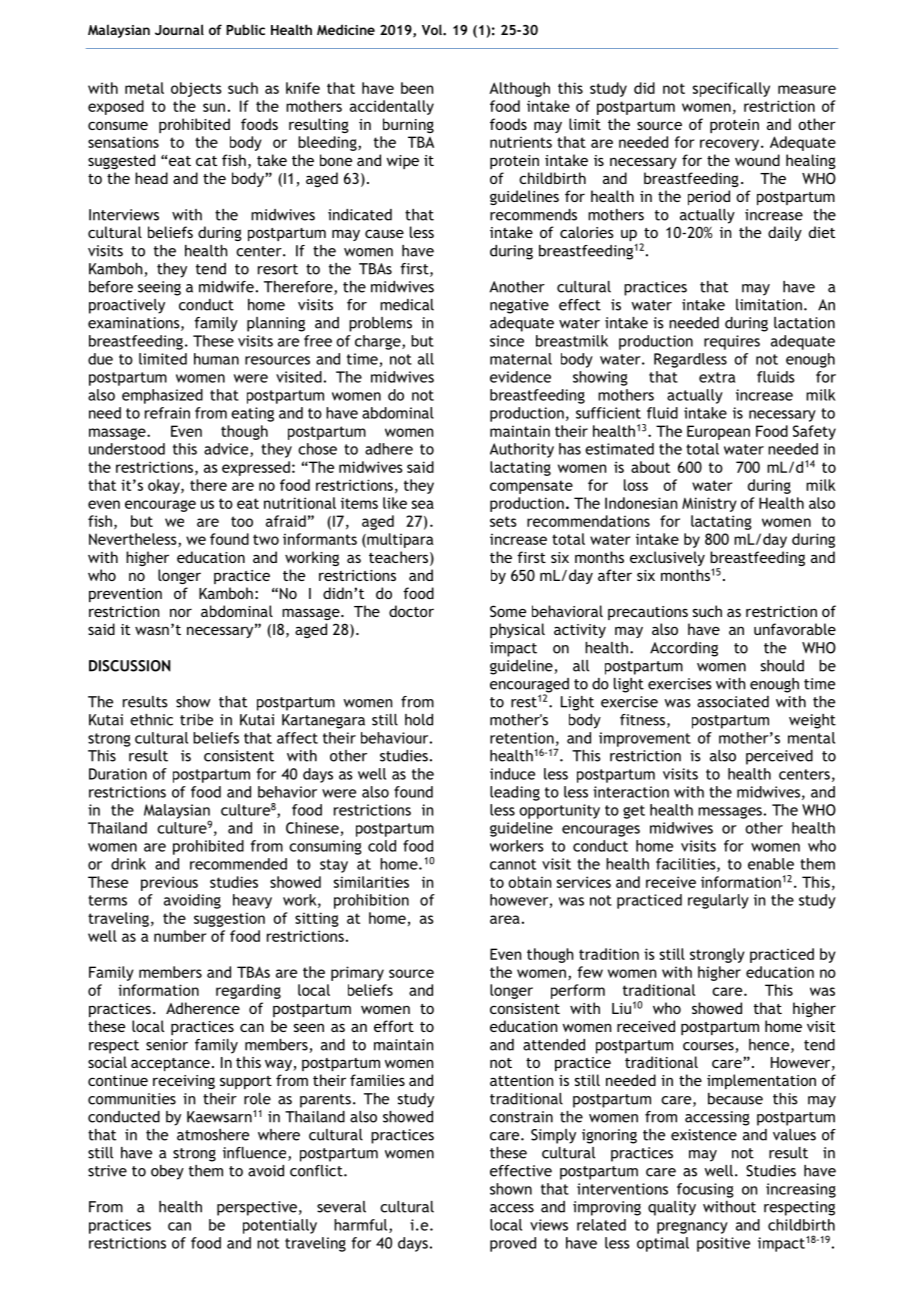  What do you see at coordinates (684, 649) in the document?
I see `According` at bounding box center [684, 649].
